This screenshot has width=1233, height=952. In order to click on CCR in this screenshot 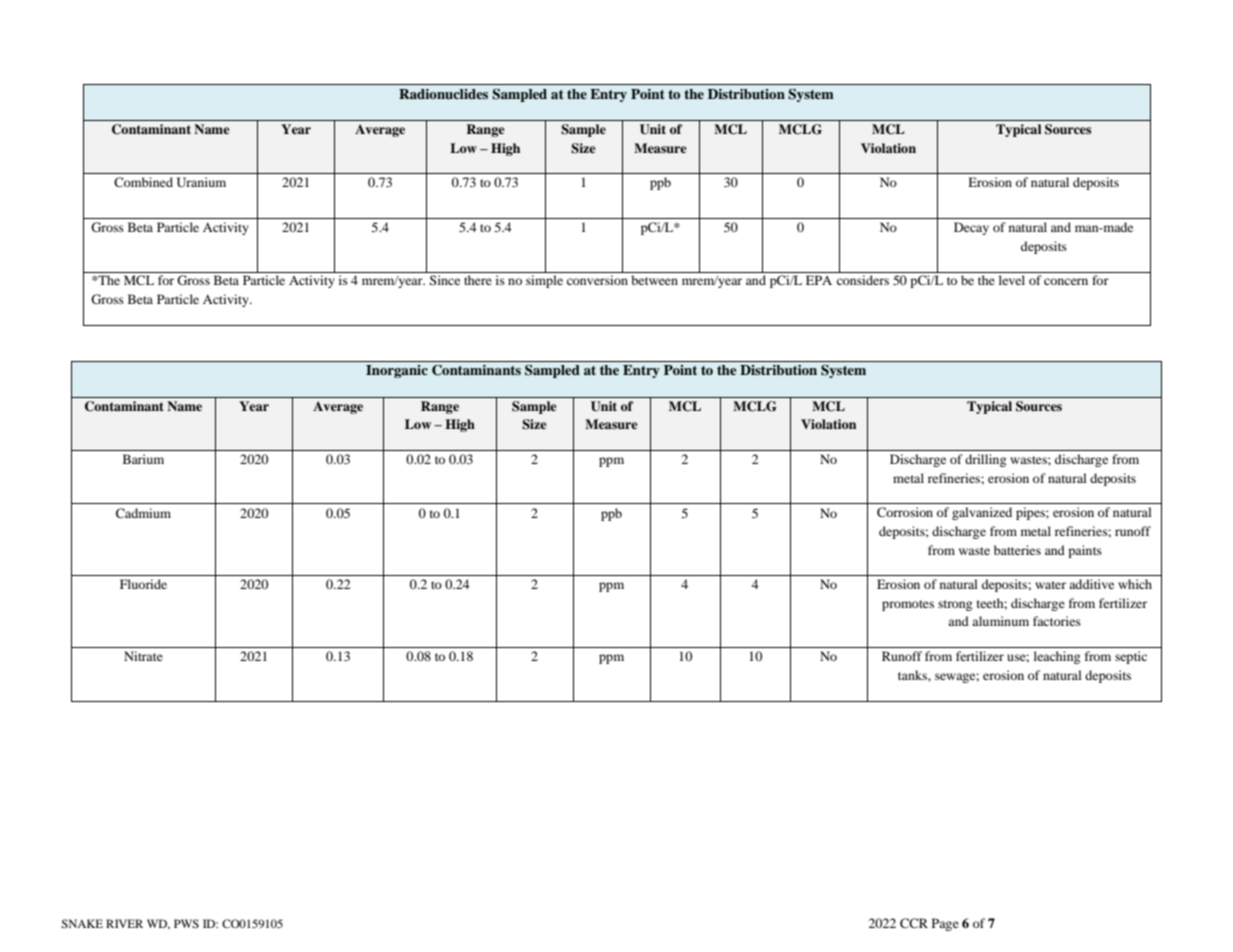, I will do `click(914, 923)`.
